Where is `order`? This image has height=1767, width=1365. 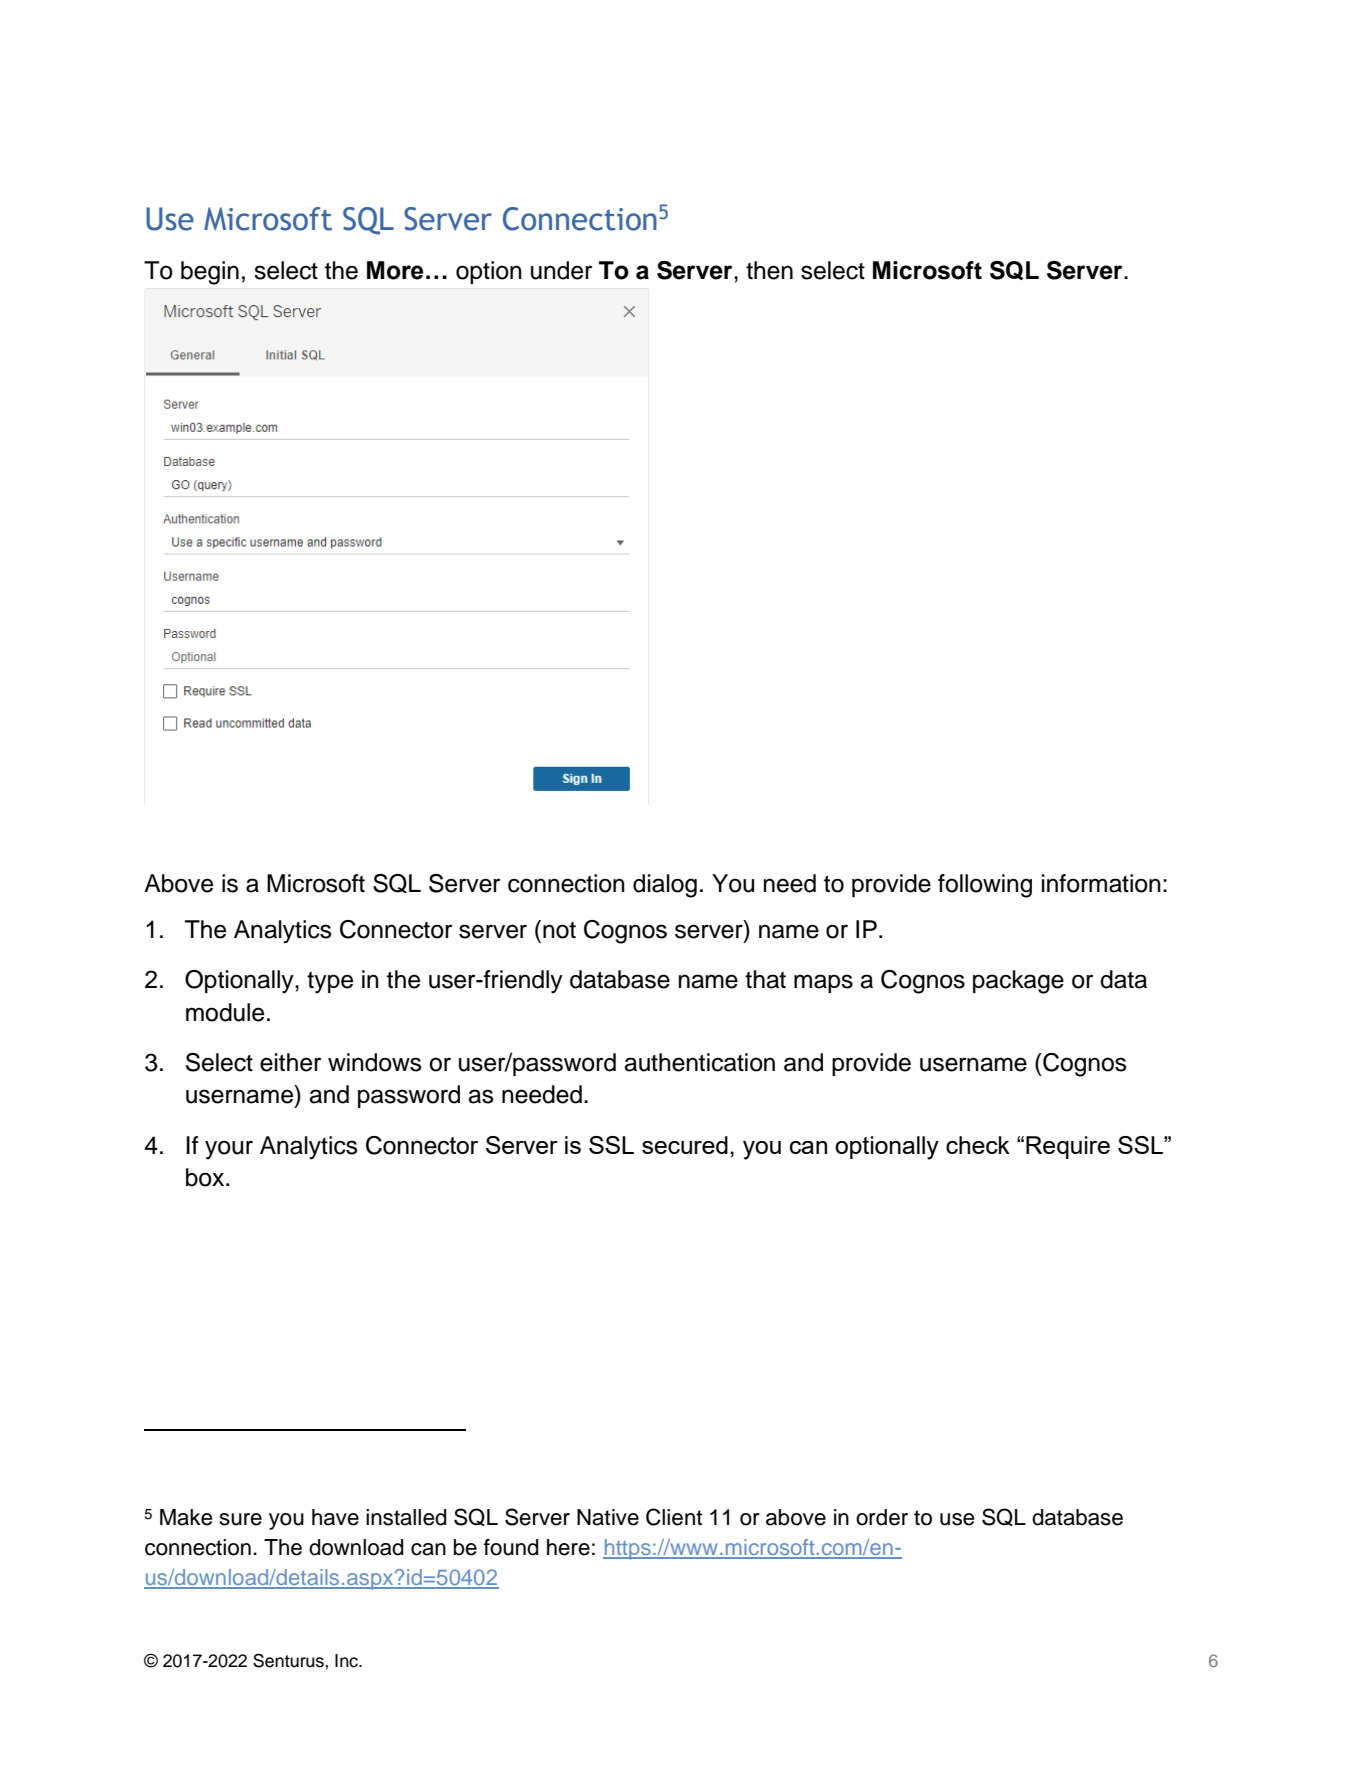 order is located at coordinates (882, 1517).
